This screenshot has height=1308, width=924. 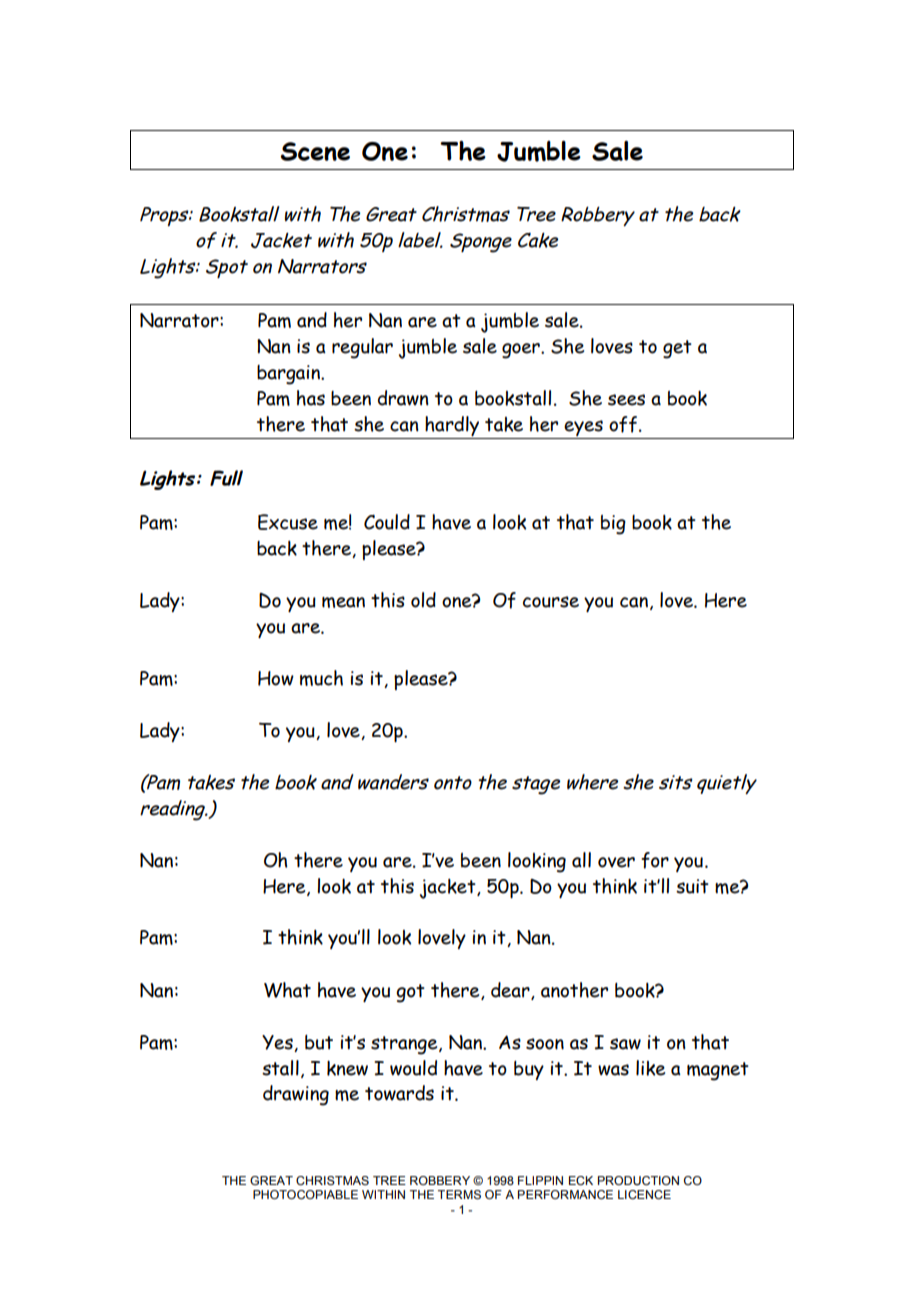 What do you see at coordinates (343, 602) in the screenshot?
I see `mean` at bounding box center [343, 602].
